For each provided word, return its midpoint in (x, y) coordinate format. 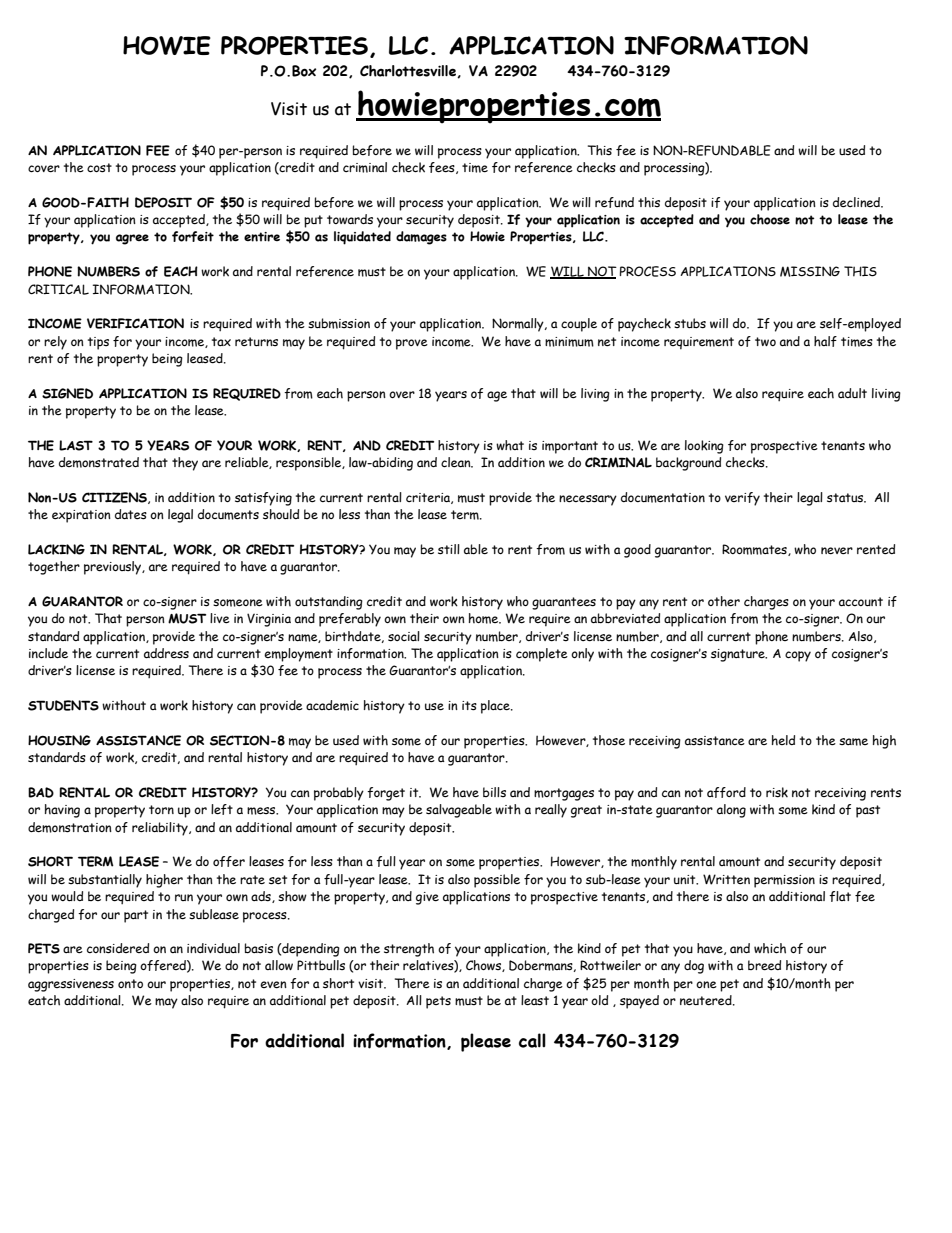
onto (130, 983)
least (535, 1000)
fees (443, 168)
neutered (707, 1000)
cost (99, 168)
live (220, 618)
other (724, 601)
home (485, 618)
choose (770, 219)
